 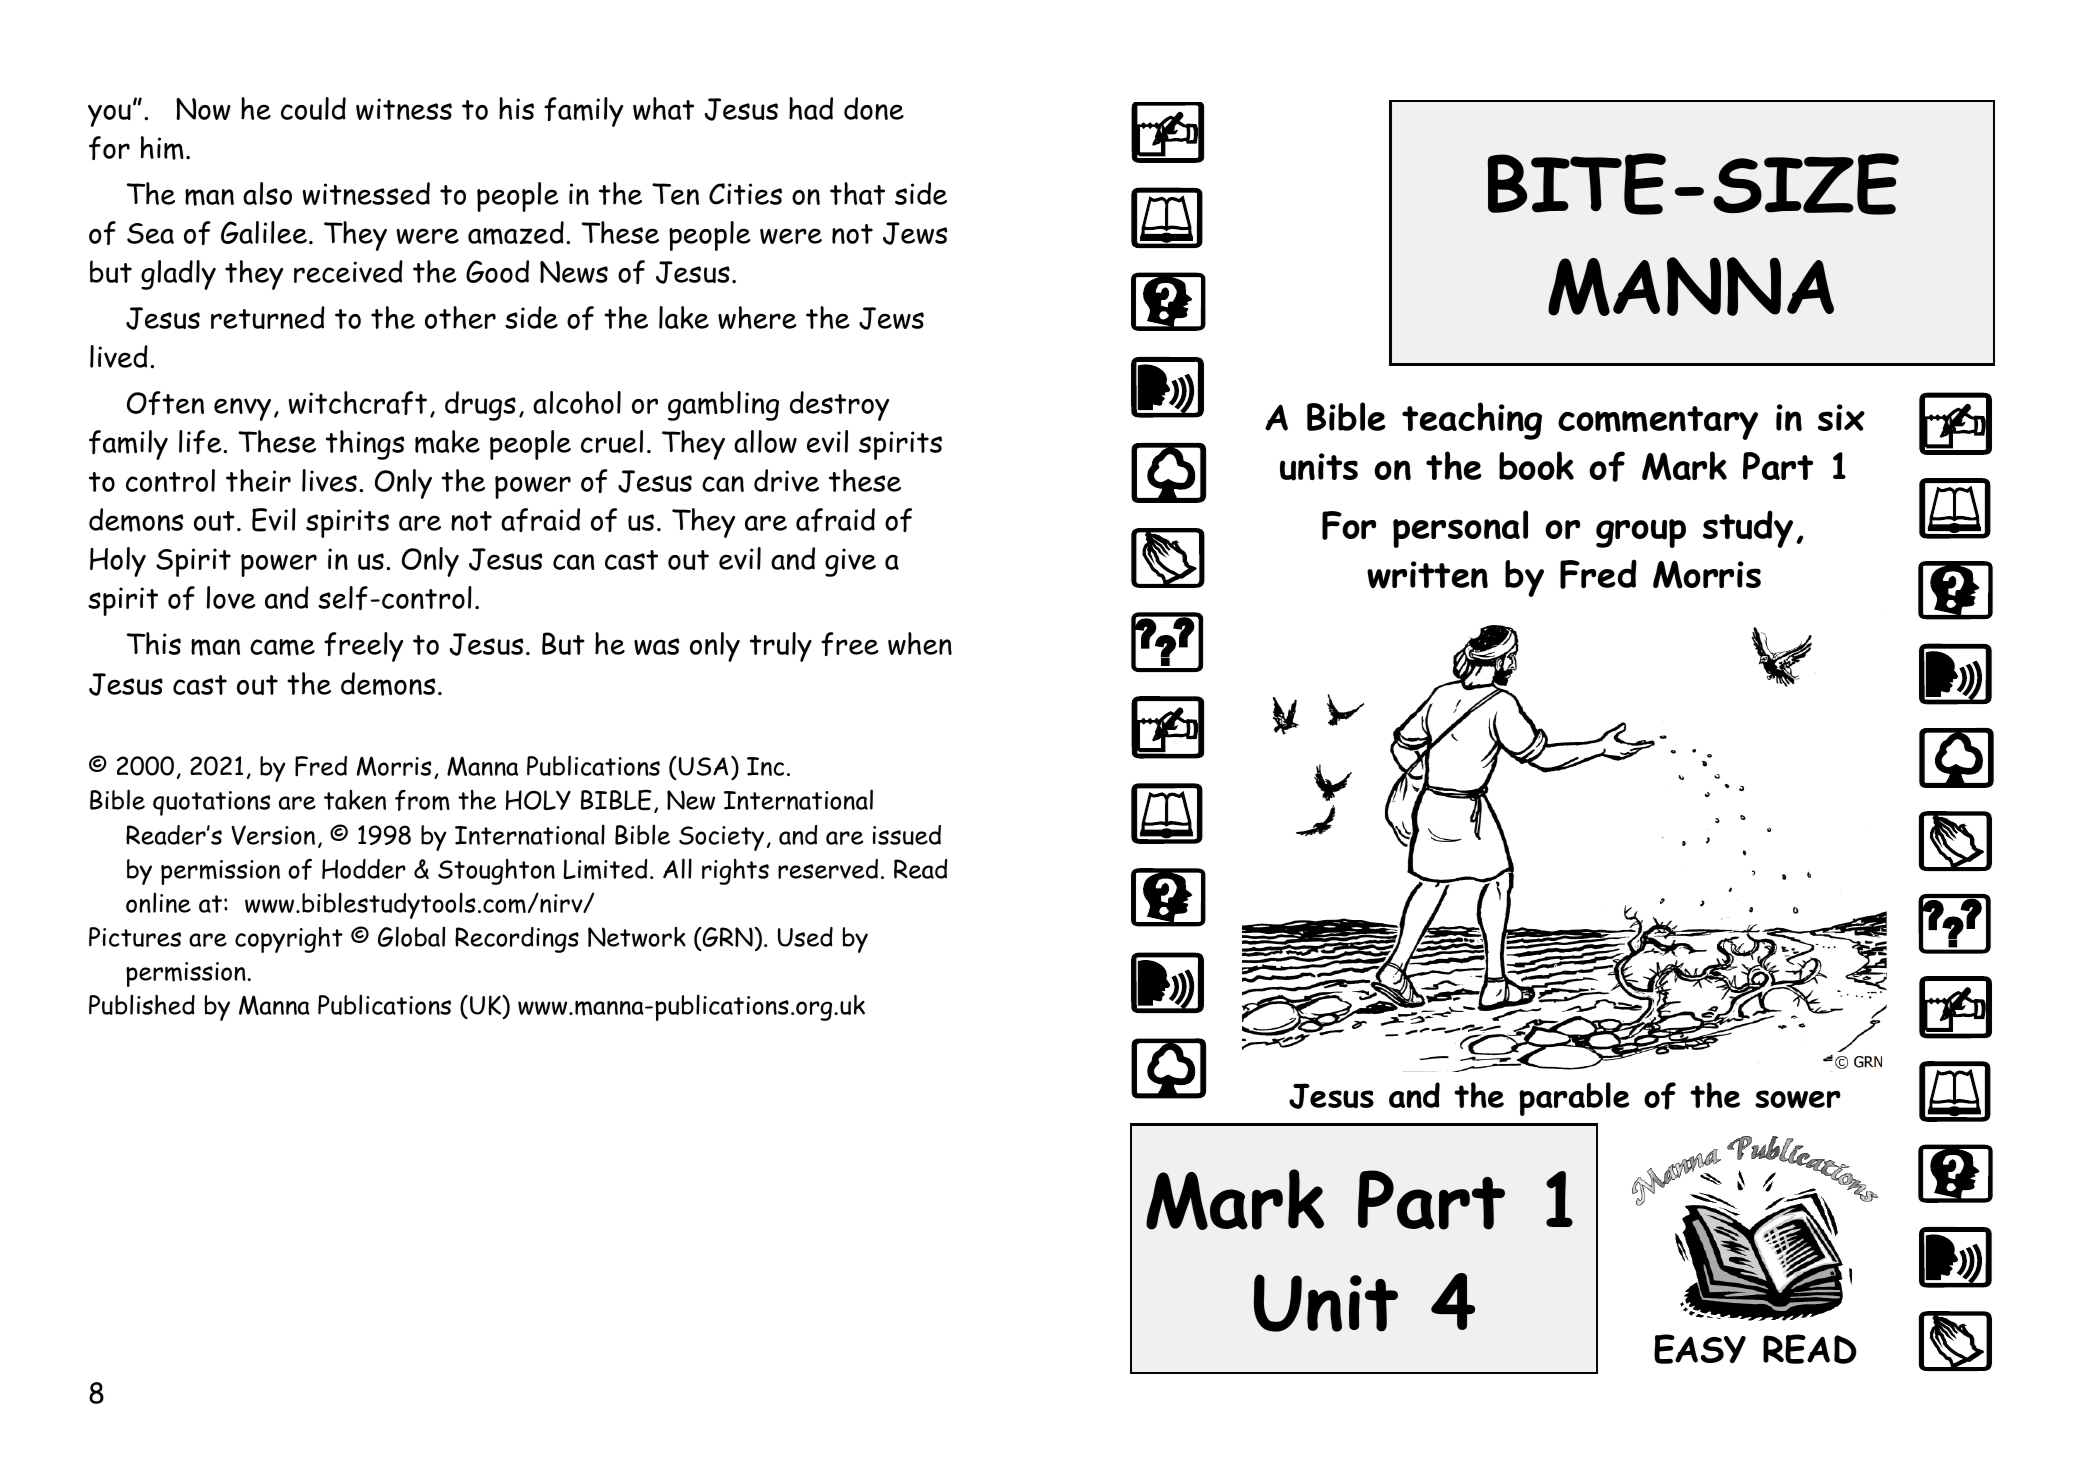 What do you see at coordinates (805, 937) in the screenshot?
I see `Used` at bounding box center [805, 937].
